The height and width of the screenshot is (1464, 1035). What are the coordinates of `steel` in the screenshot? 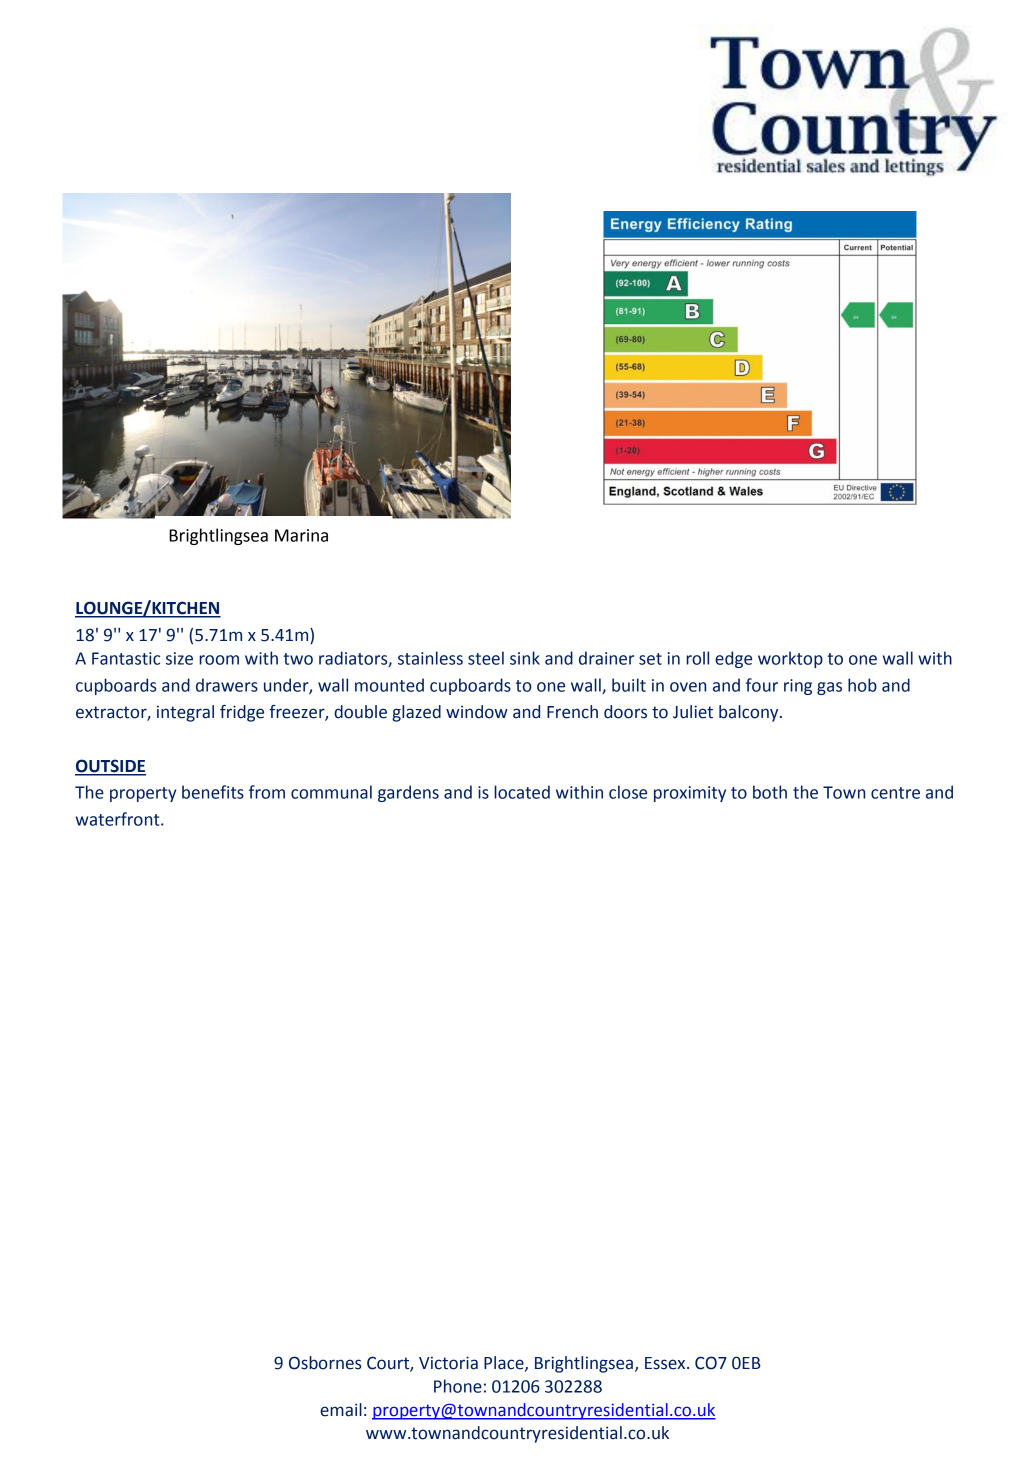 It's located at (486, 658).
